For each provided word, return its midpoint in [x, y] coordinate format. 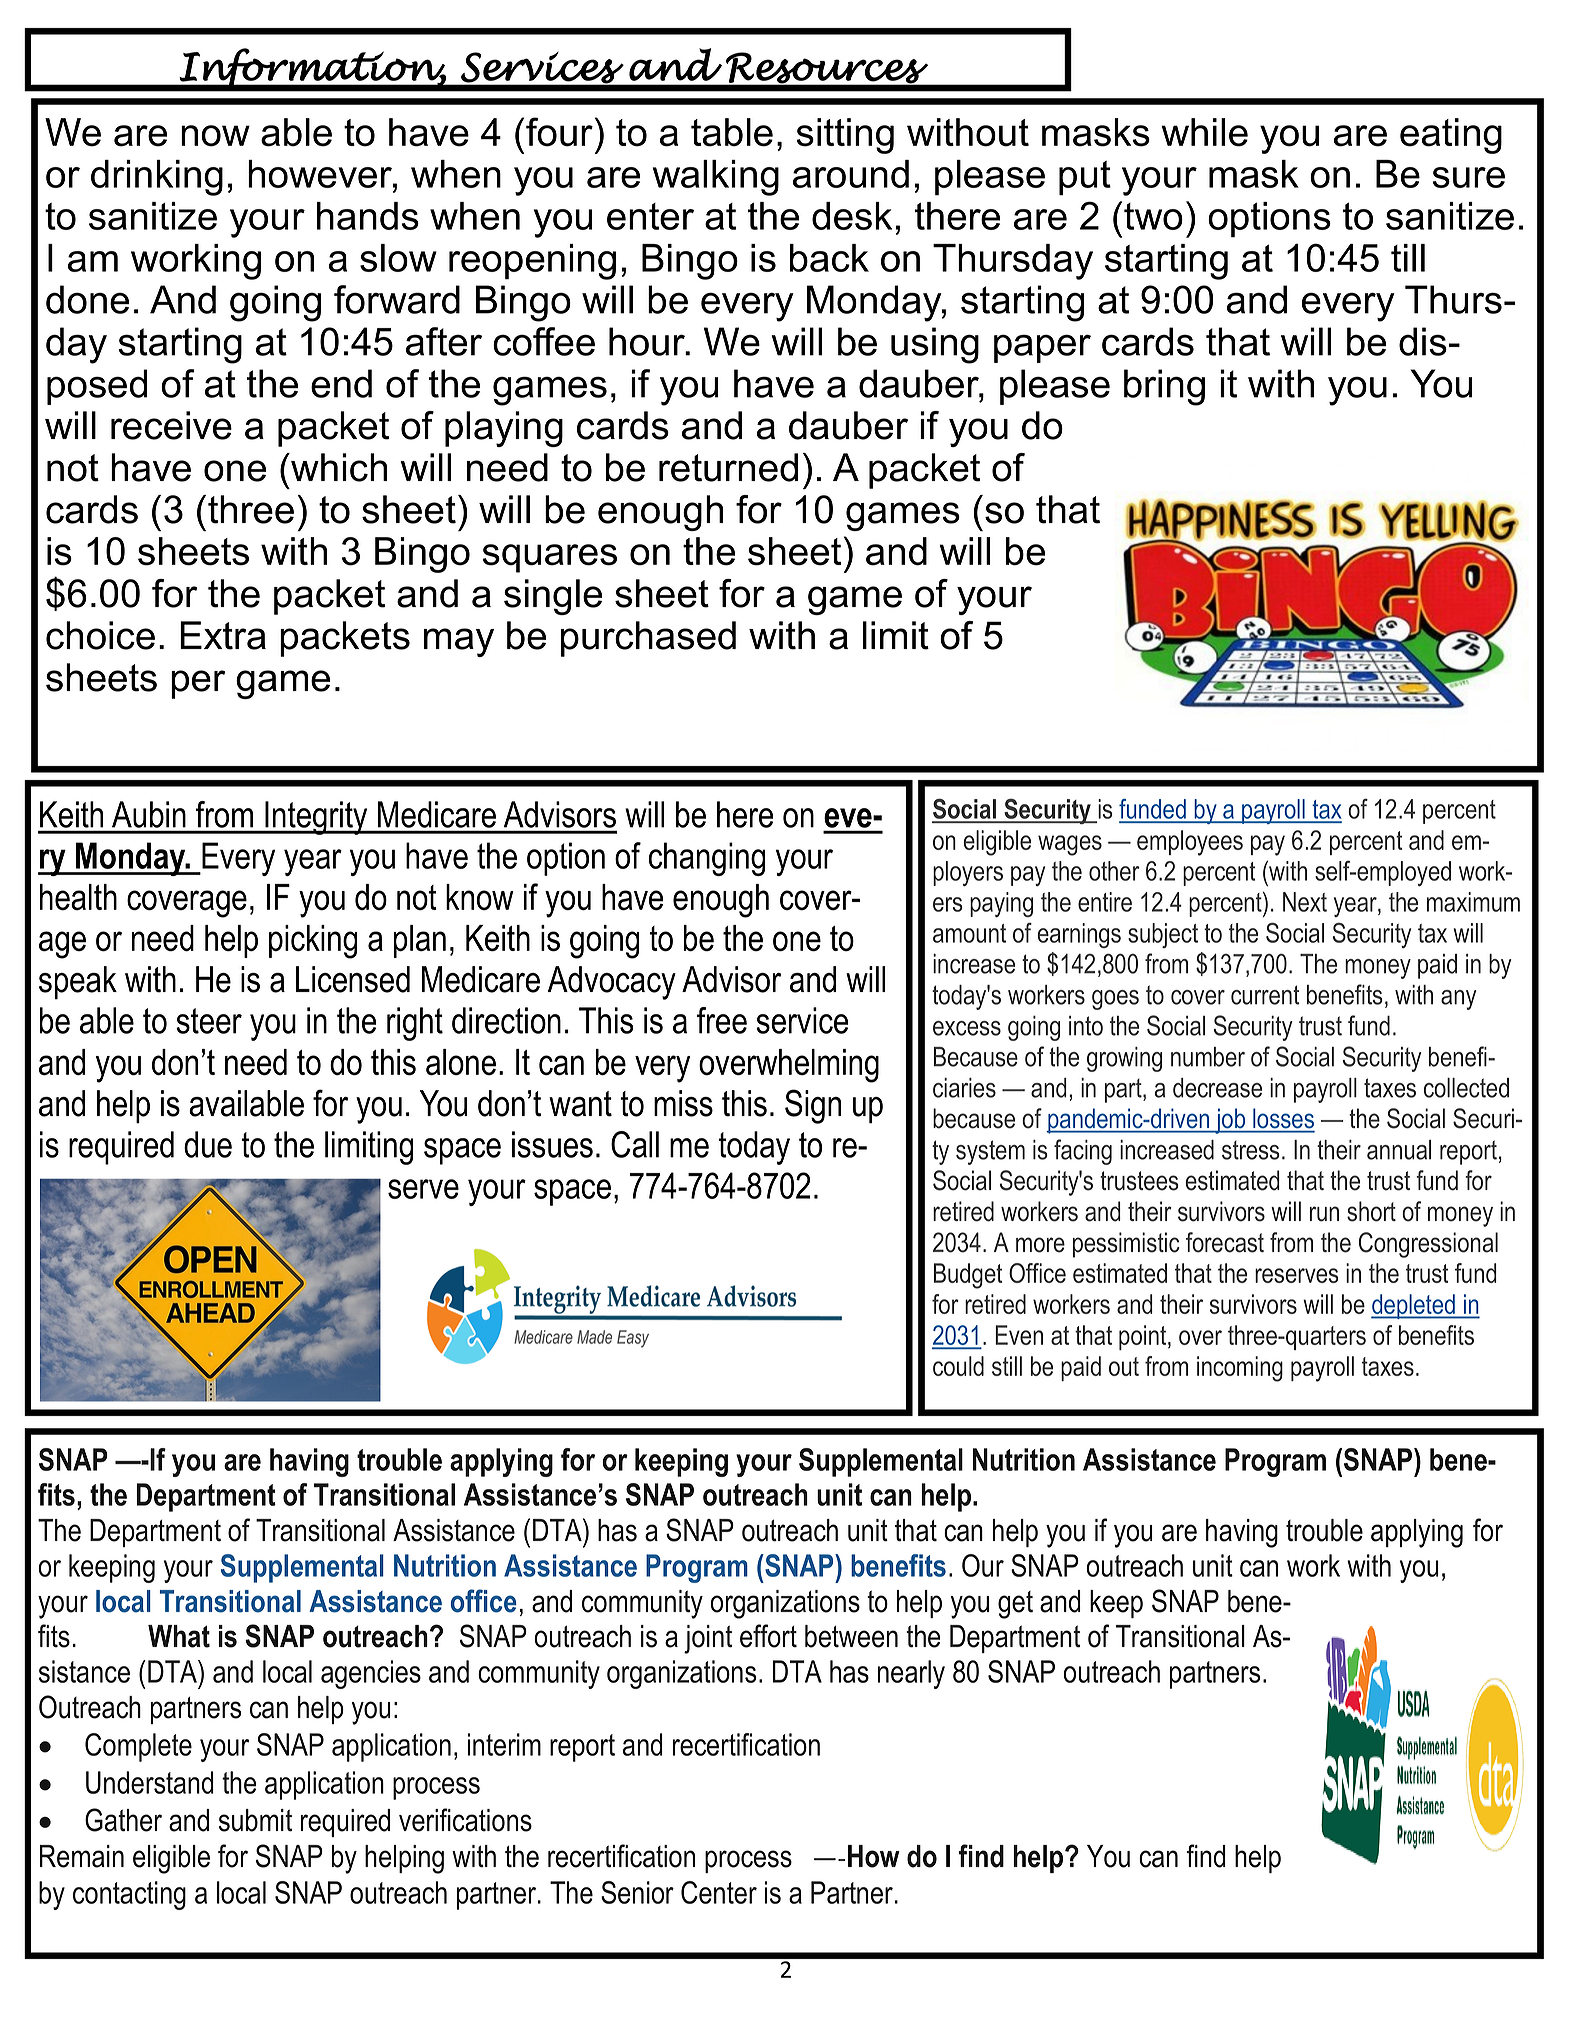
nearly [911, 1674]
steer [209, 1021]
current [1265, 995]
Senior [637, 1892]
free [722, 1020]
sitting [845, 136]
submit [255, 1820]
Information [312, 69]
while [1204, 132]
